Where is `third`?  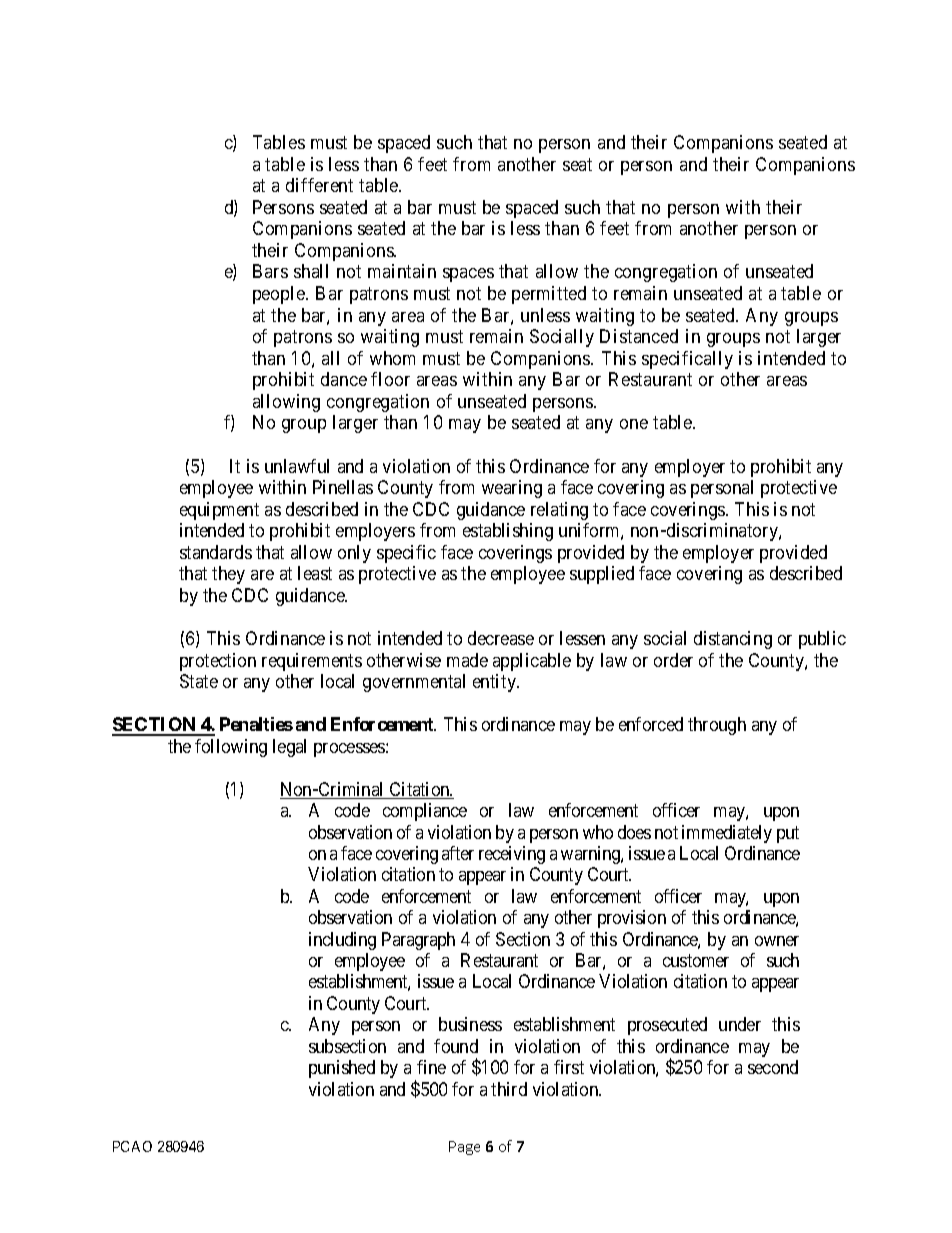 third is located at coordinates (509, 1089).
